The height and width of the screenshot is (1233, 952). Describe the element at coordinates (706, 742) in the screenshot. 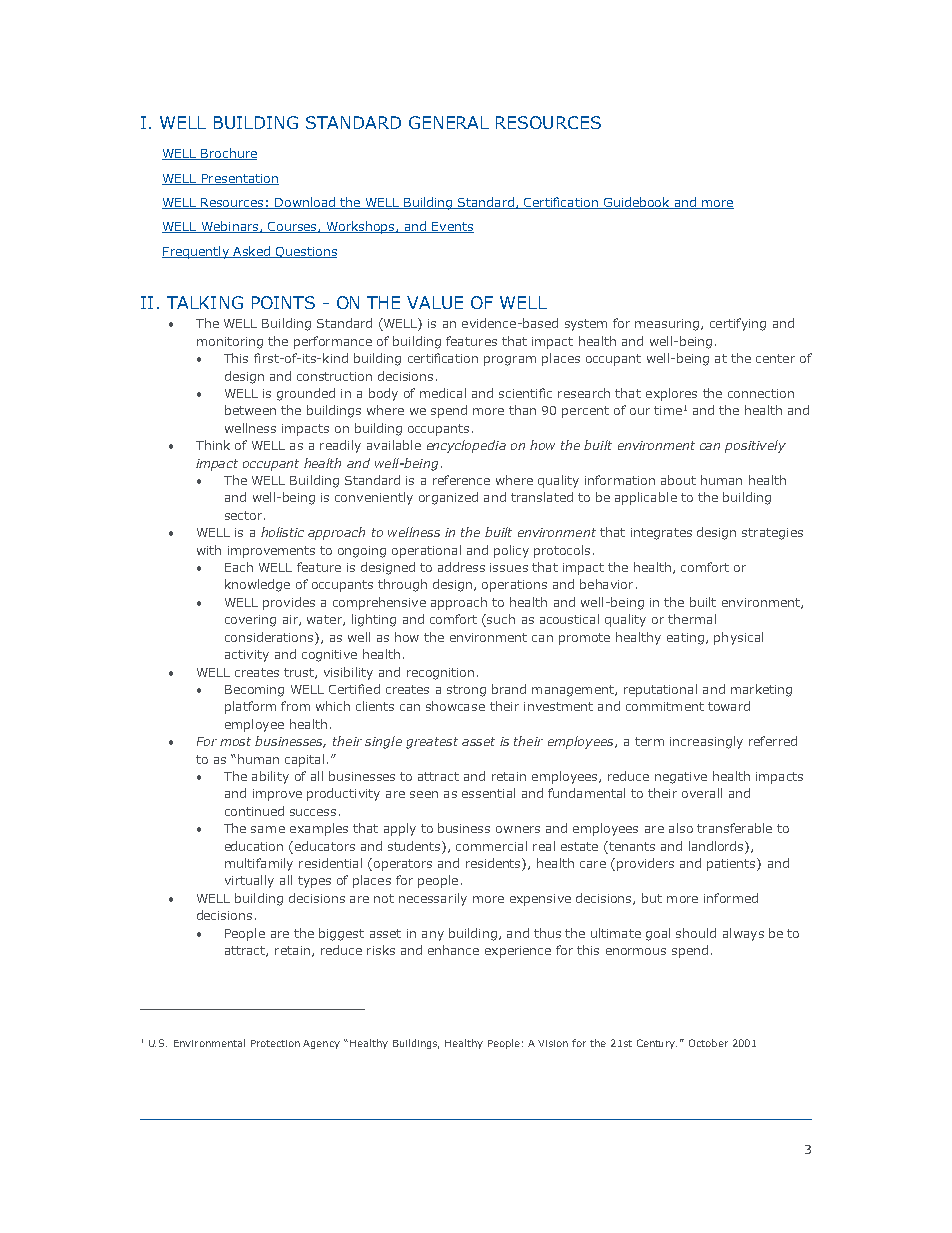

I see `increasingly` at that location.
